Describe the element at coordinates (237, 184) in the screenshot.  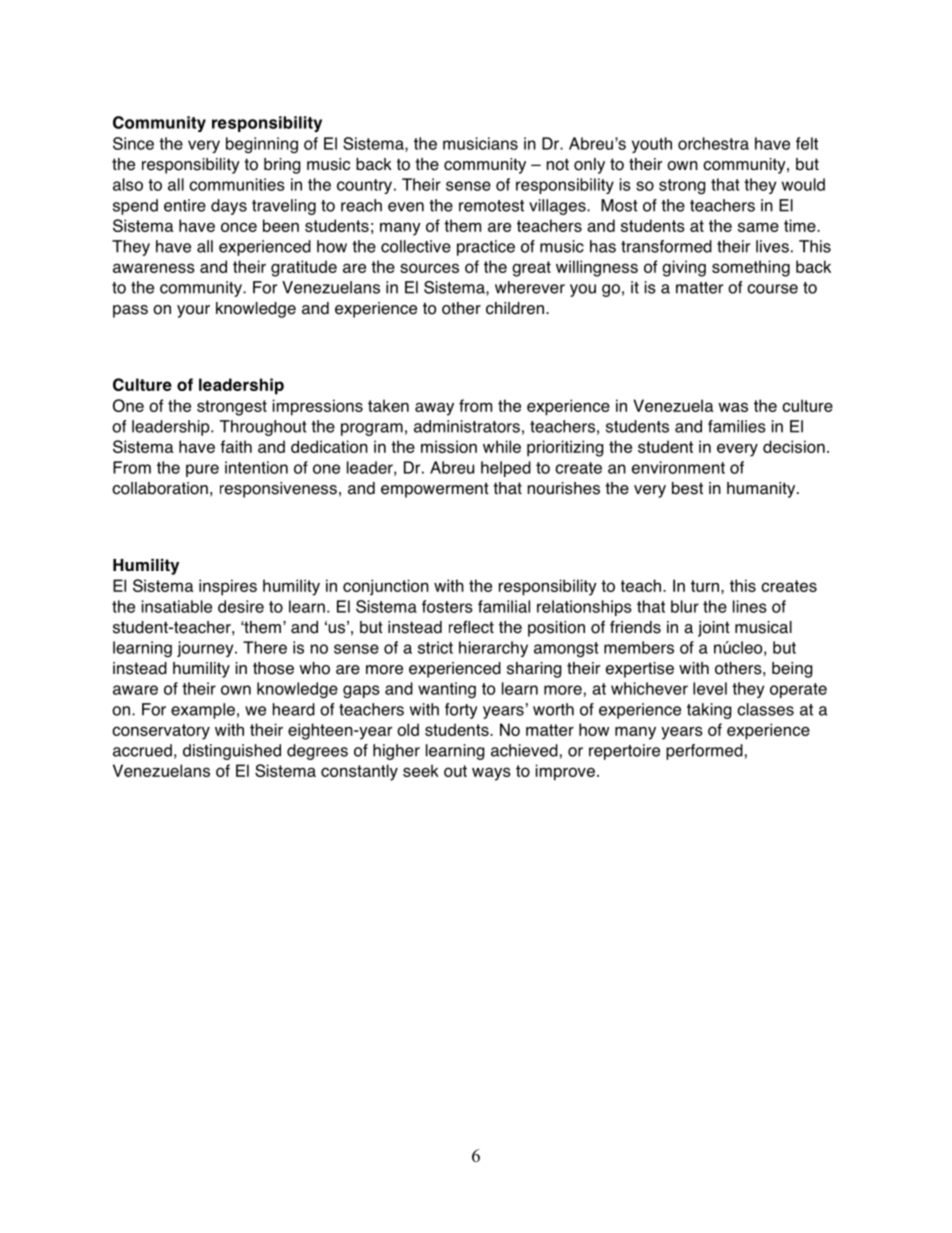
I see `communities` at that location.
